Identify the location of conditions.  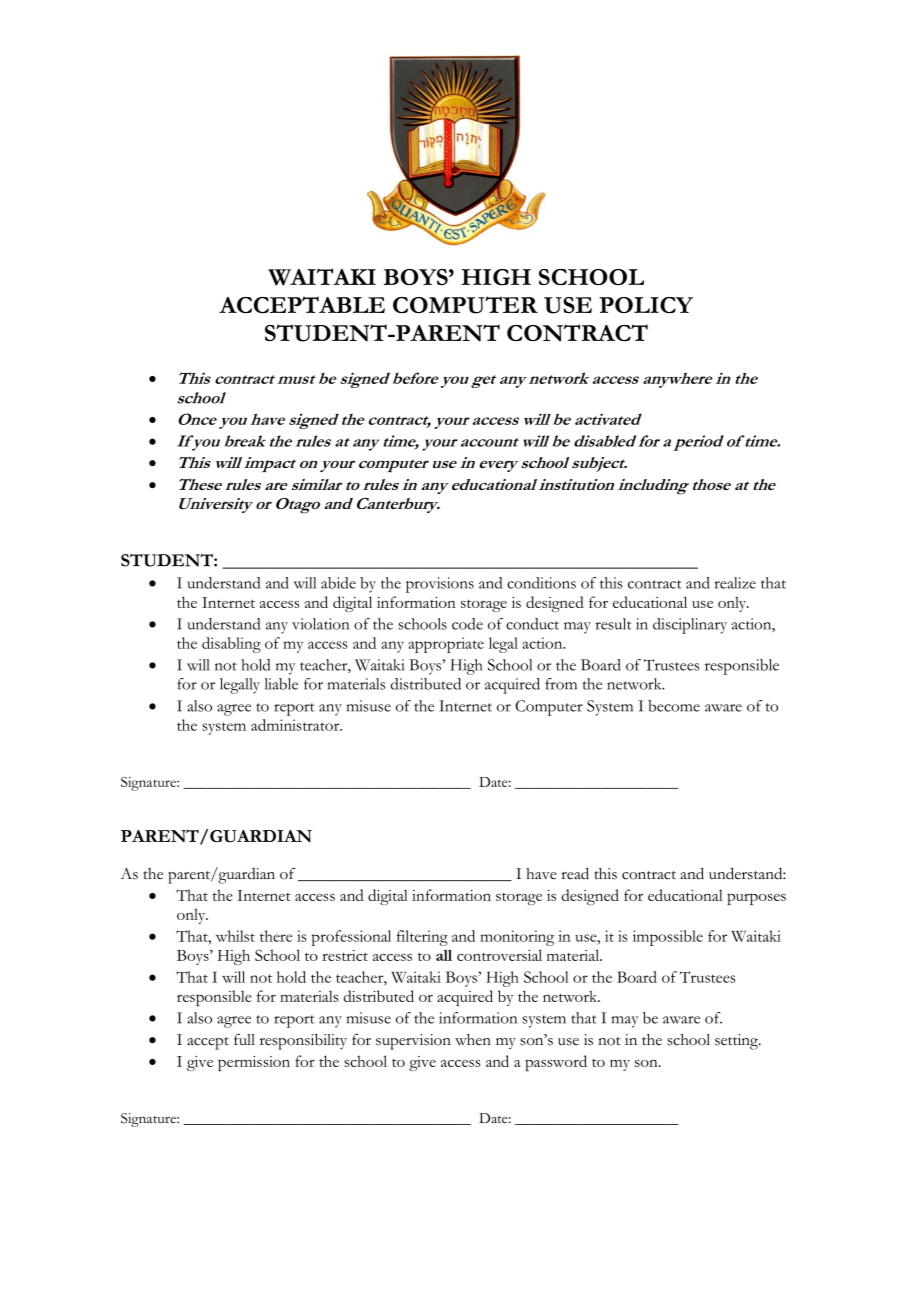
(541, 583).
